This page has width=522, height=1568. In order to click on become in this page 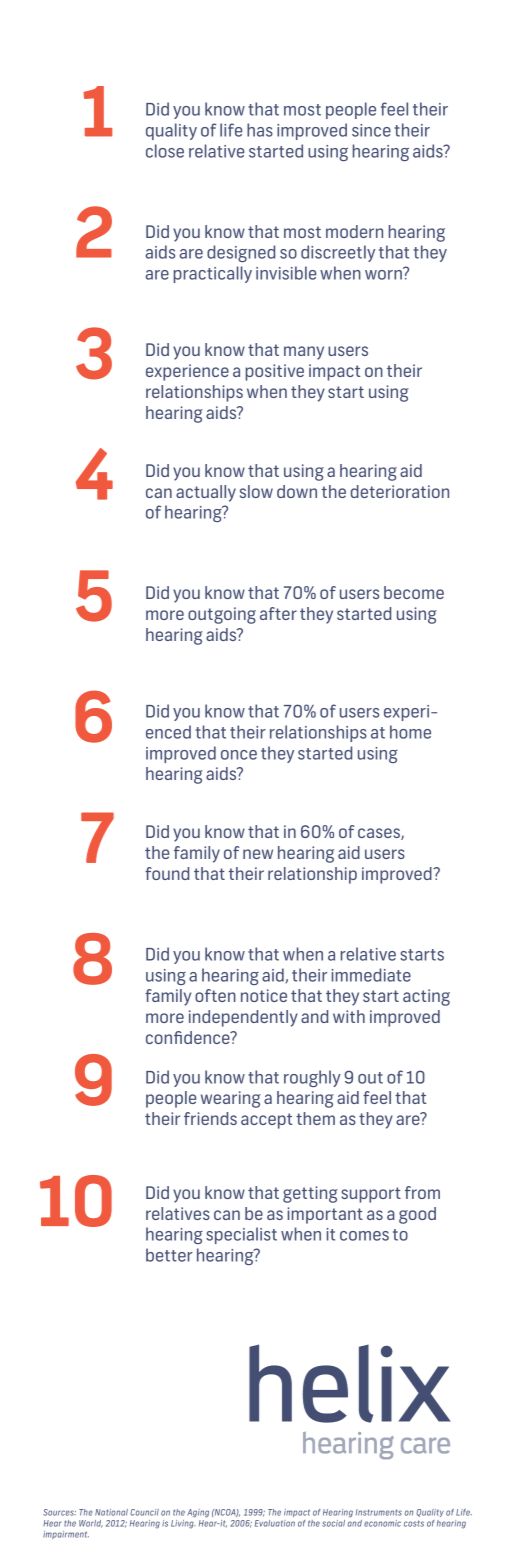, I will do `click(414, 592)`.
